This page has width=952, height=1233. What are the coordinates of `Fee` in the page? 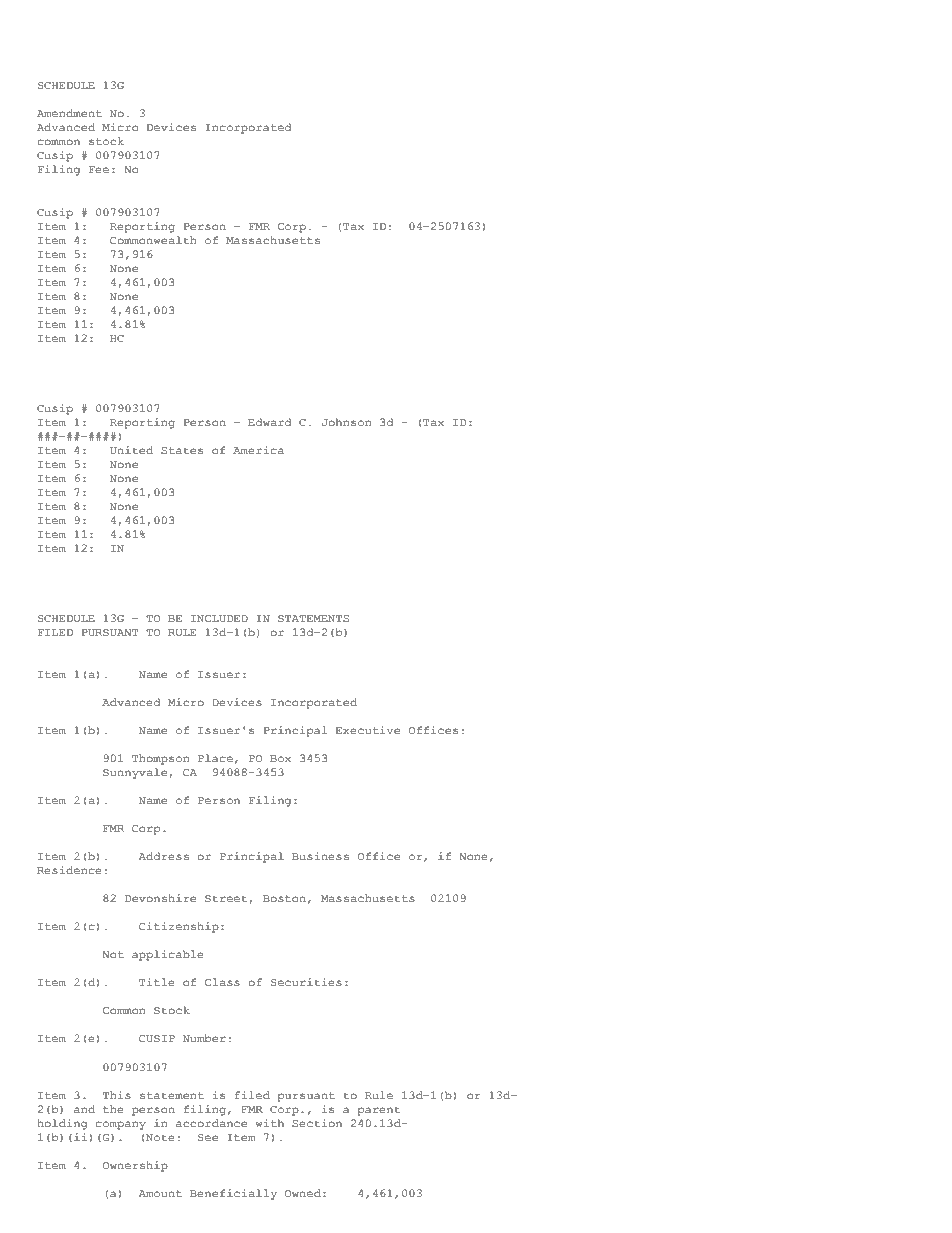 It's located at (99, 169).
